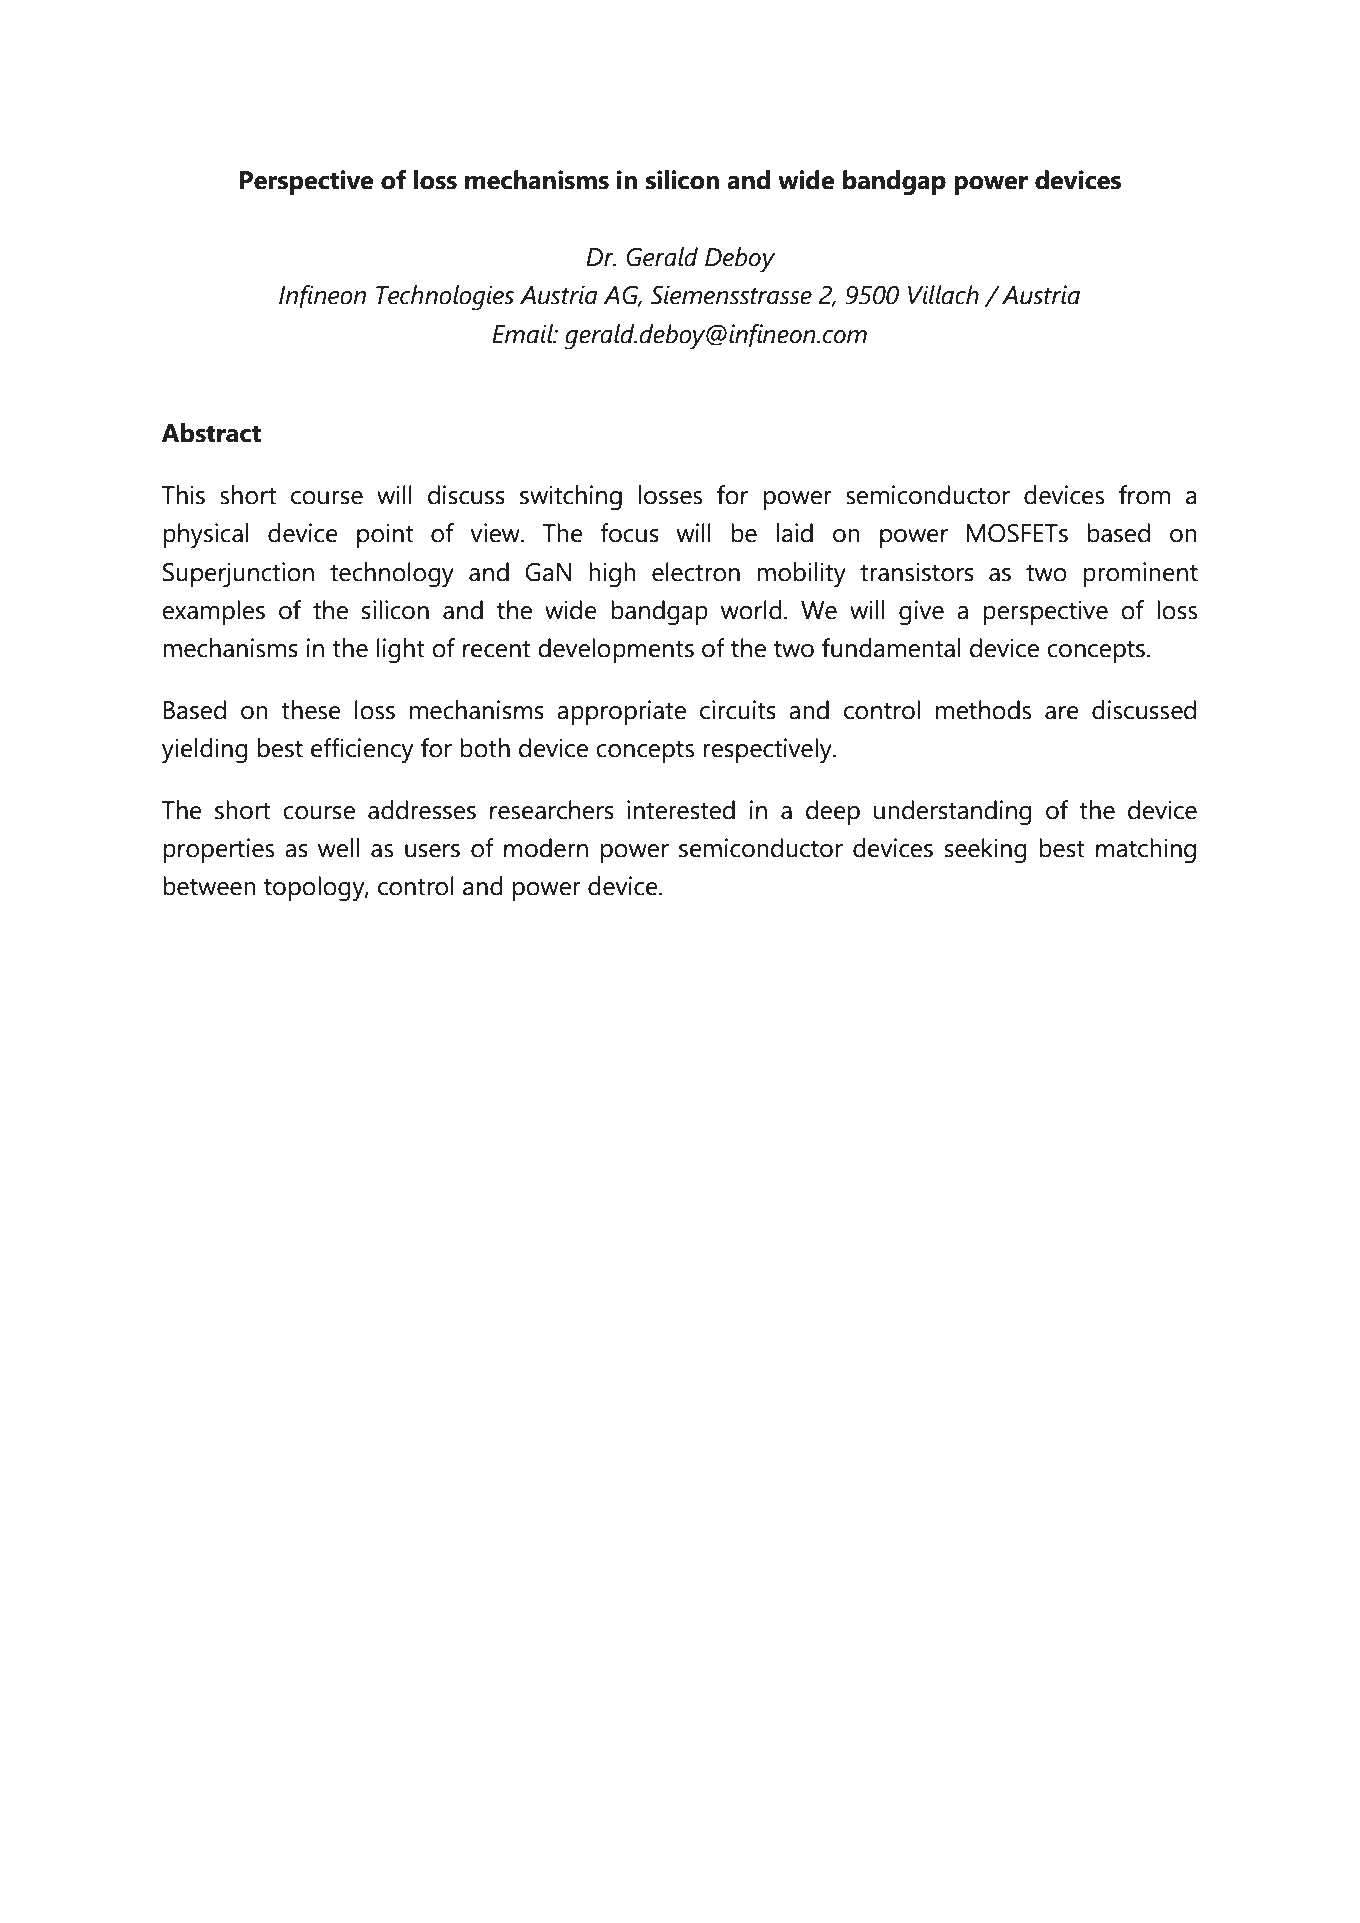 The image size is (1360, 1923). Describe the element at coordinates (211, 433) in the screenshot. I see `Abstract` at that location.
